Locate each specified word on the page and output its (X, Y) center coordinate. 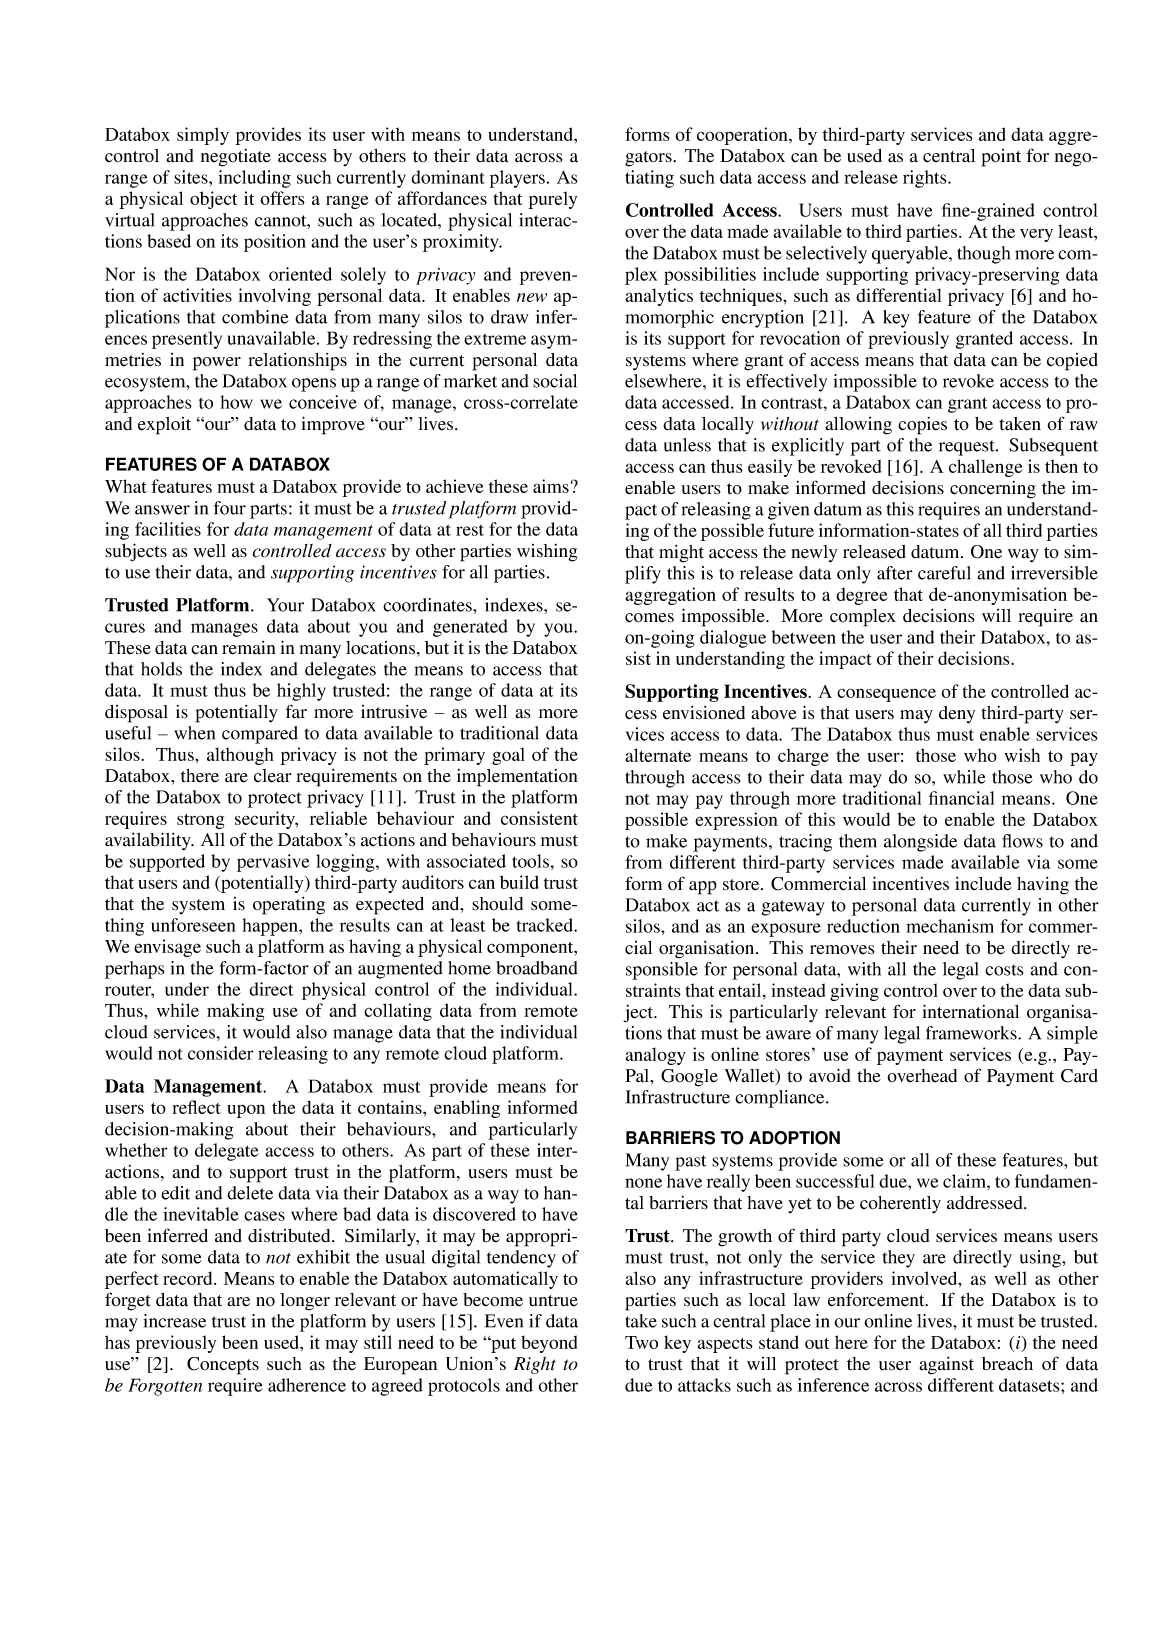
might (681, 554)
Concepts (223, 1366)
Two (641, 1342)
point (1001, 158)
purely (552, 200)
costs (1004, 970)
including (255, 179)
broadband (537, 968)
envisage (167, 948)
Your (285, 605)
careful (944, 573)
